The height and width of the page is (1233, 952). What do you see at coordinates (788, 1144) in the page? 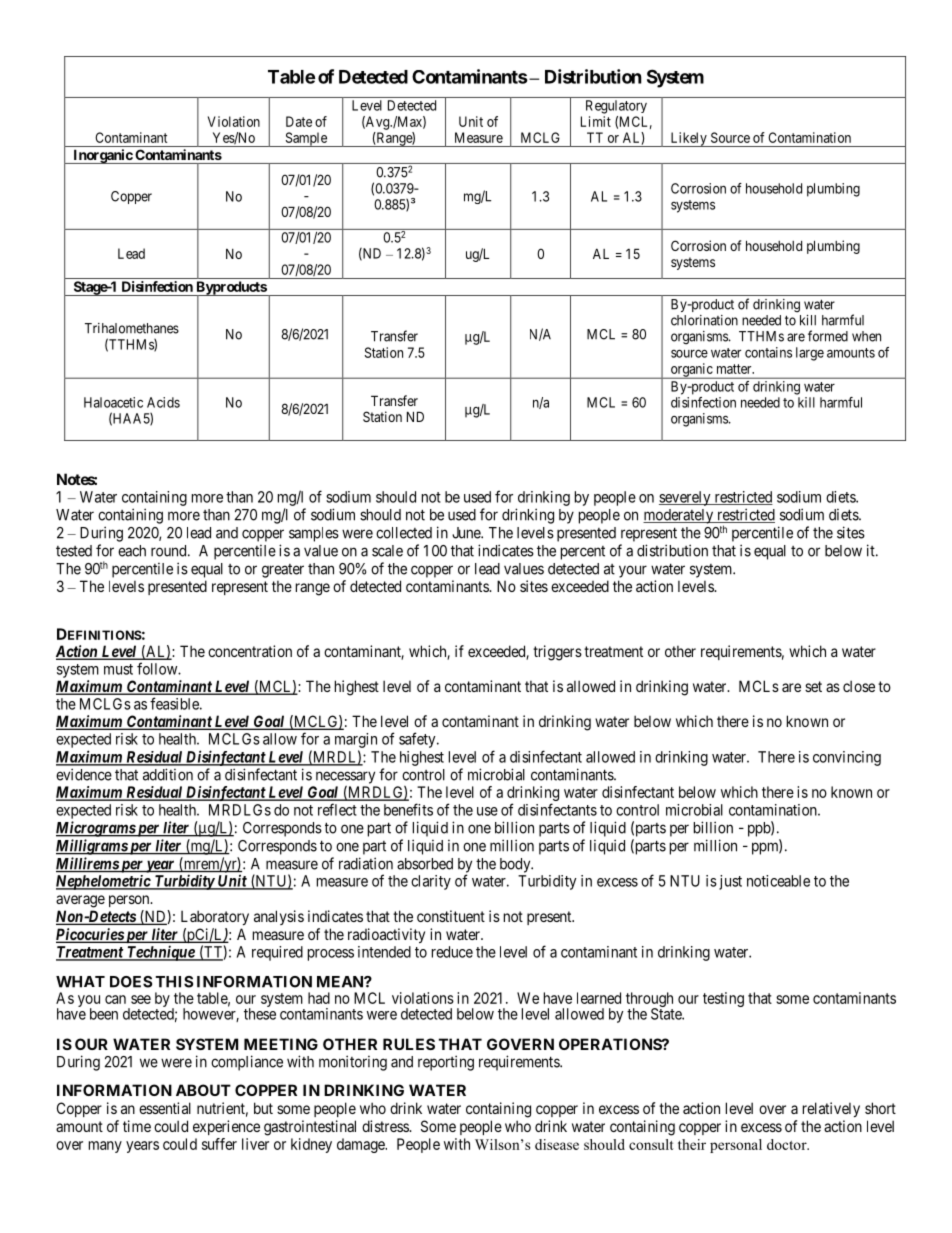
I see `doctor` at bounding box center [788, 1144].
